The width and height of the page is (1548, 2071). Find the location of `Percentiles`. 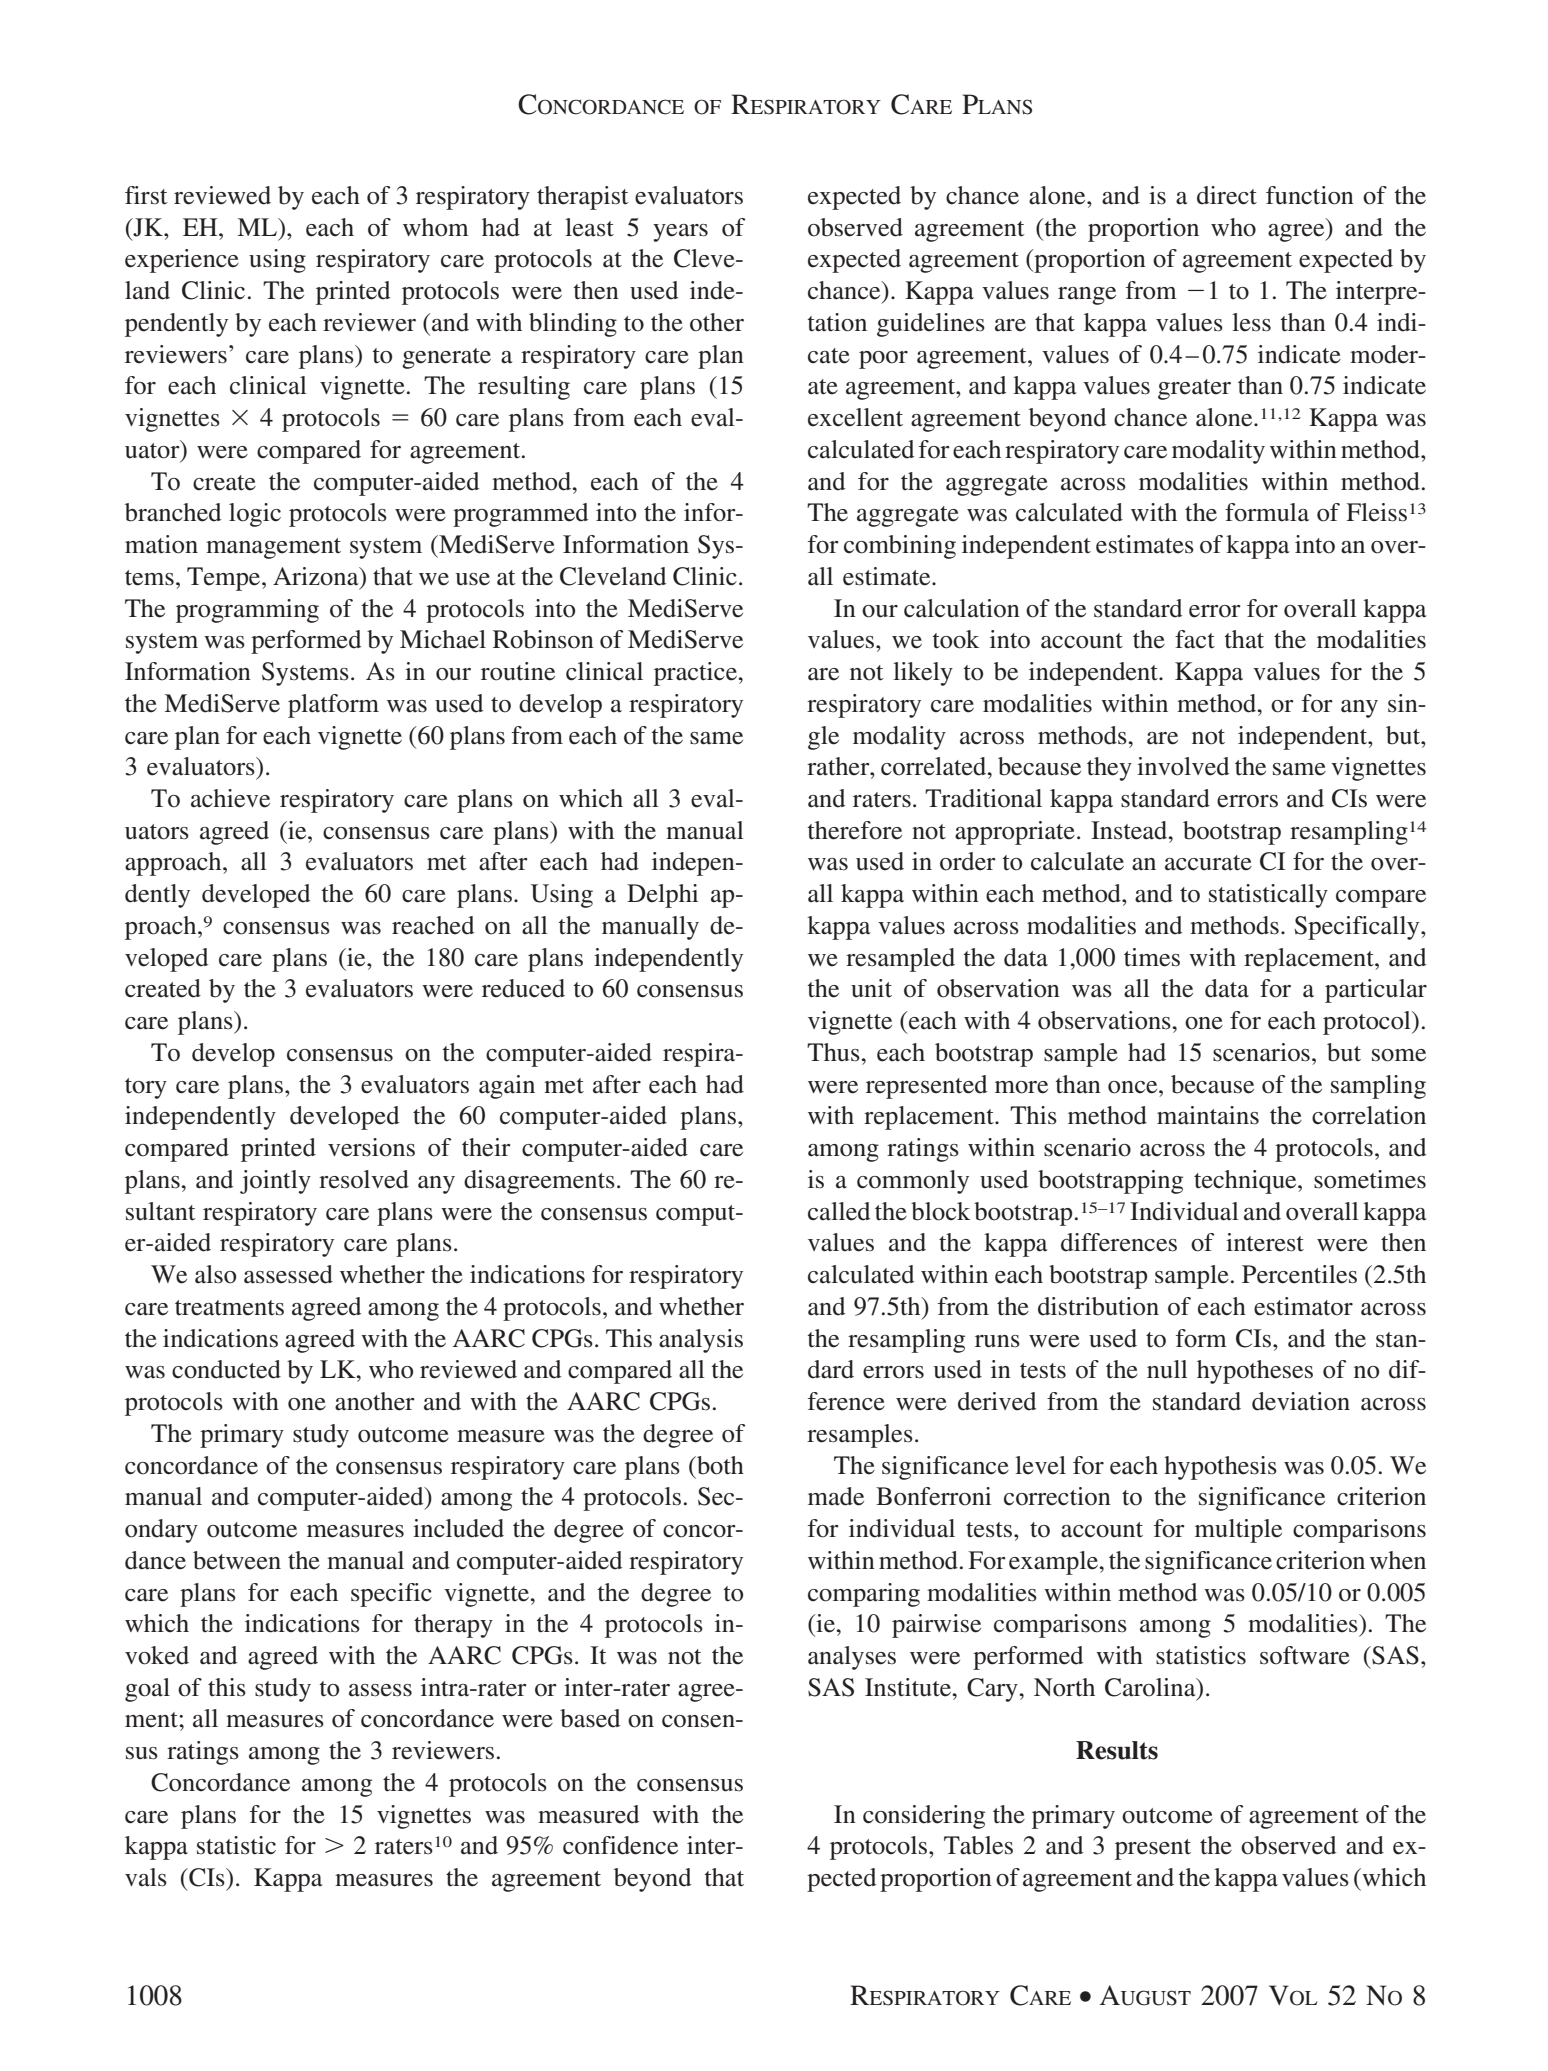

Percentiles is located at coordinates (1299, 1274).
